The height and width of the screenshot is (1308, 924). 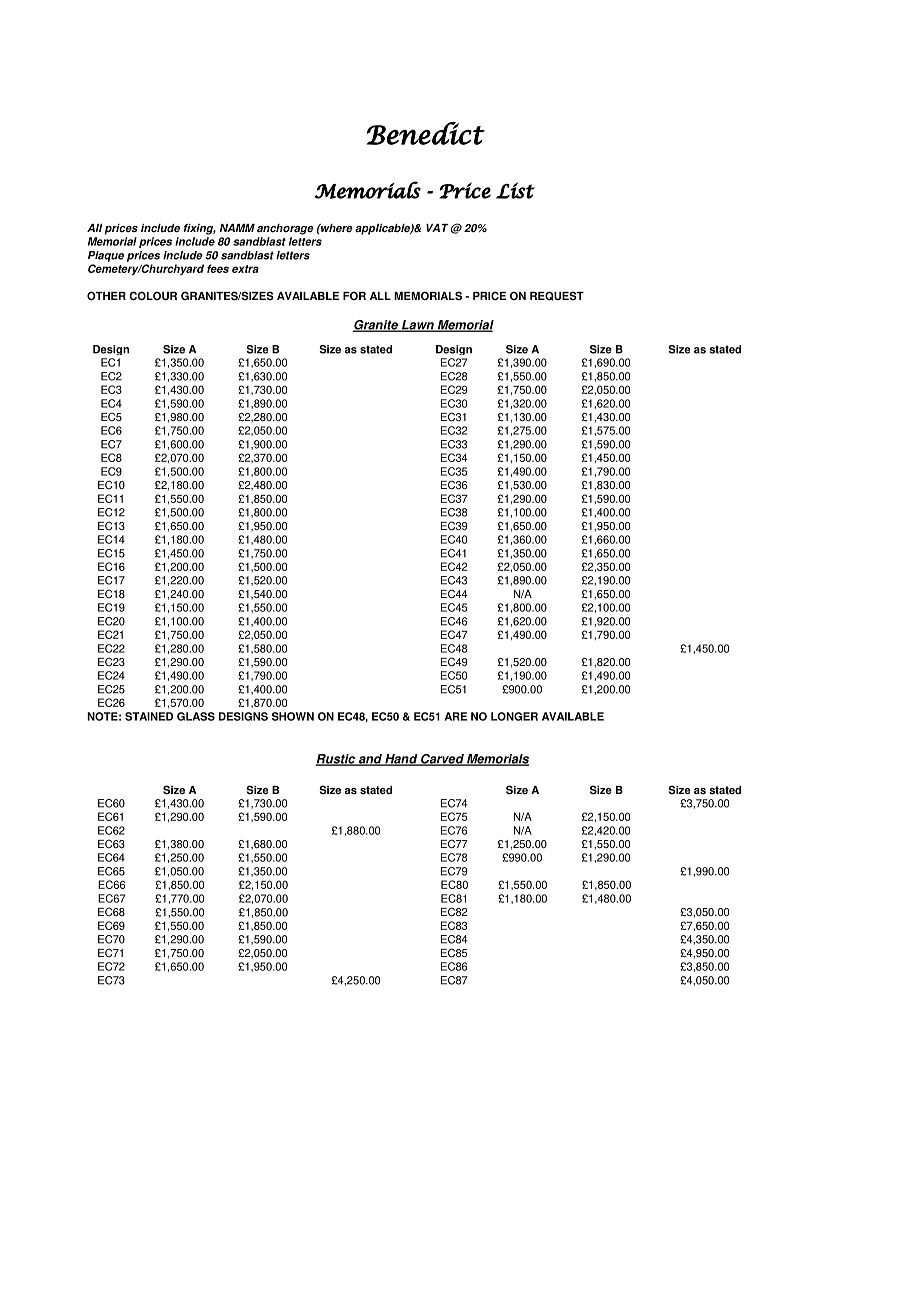 What do you see at coordinates (426, 133) in the screenshot?
I see `Benedict` at bounding box center [426, 133].
